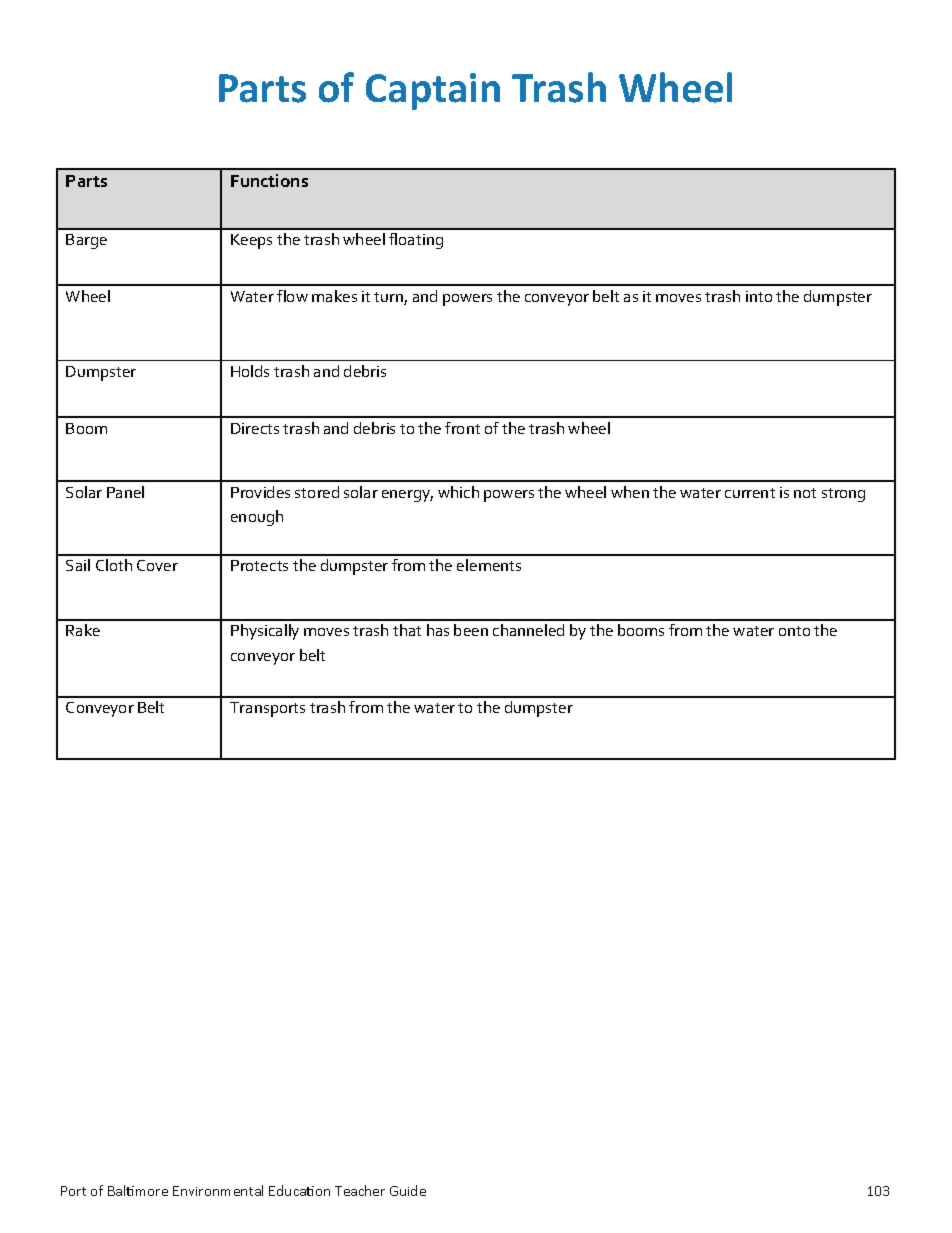 Image resolution: width=952 pixels, height=1233 pixels. I want to click on channeled, so click(528, 630).
